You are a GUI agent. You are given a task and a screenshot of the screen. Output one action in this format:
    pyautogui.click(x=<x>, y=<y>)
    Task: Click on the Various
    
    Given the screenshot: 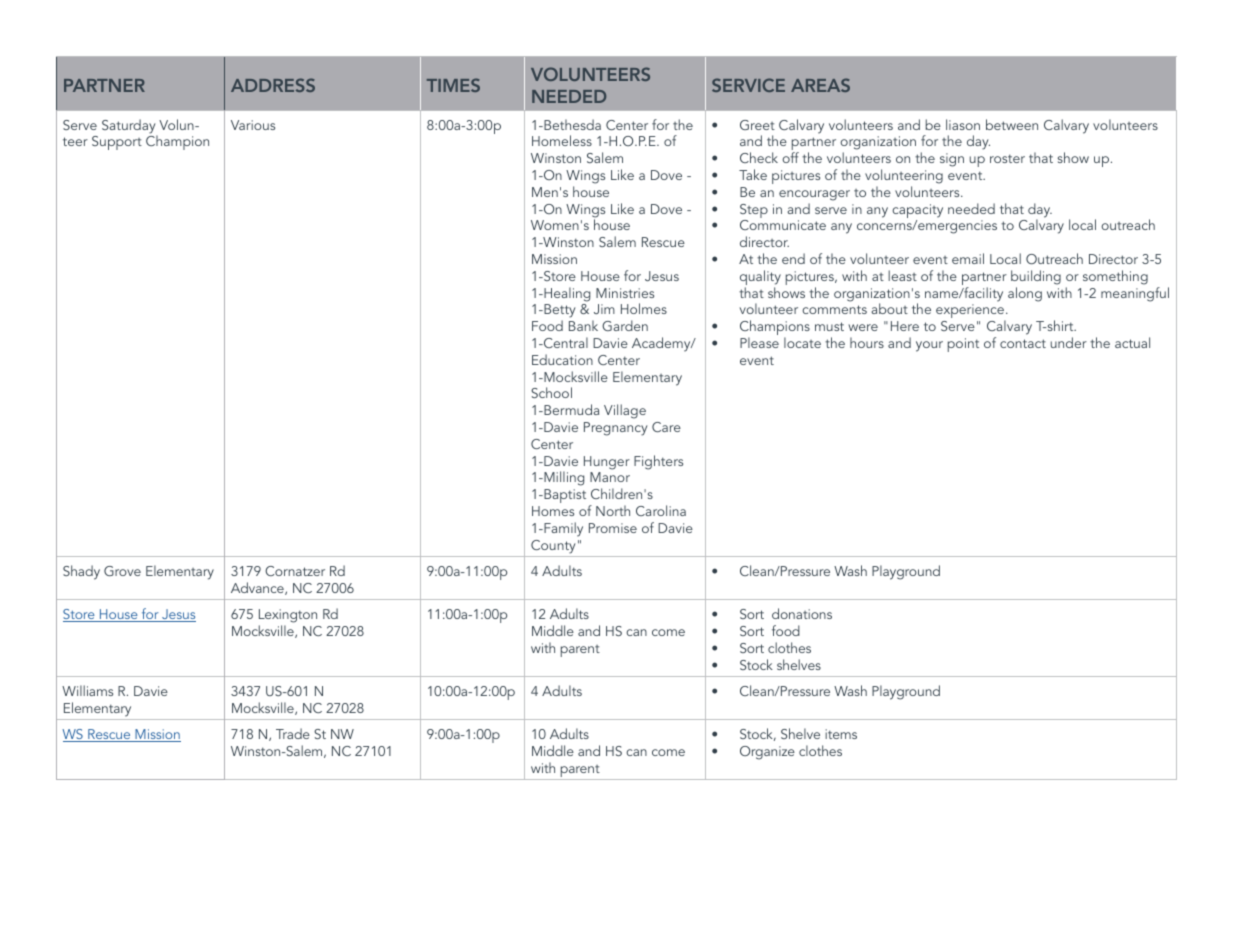 What is the action you would take?
    pyautogui.click(x=253, y=125)
